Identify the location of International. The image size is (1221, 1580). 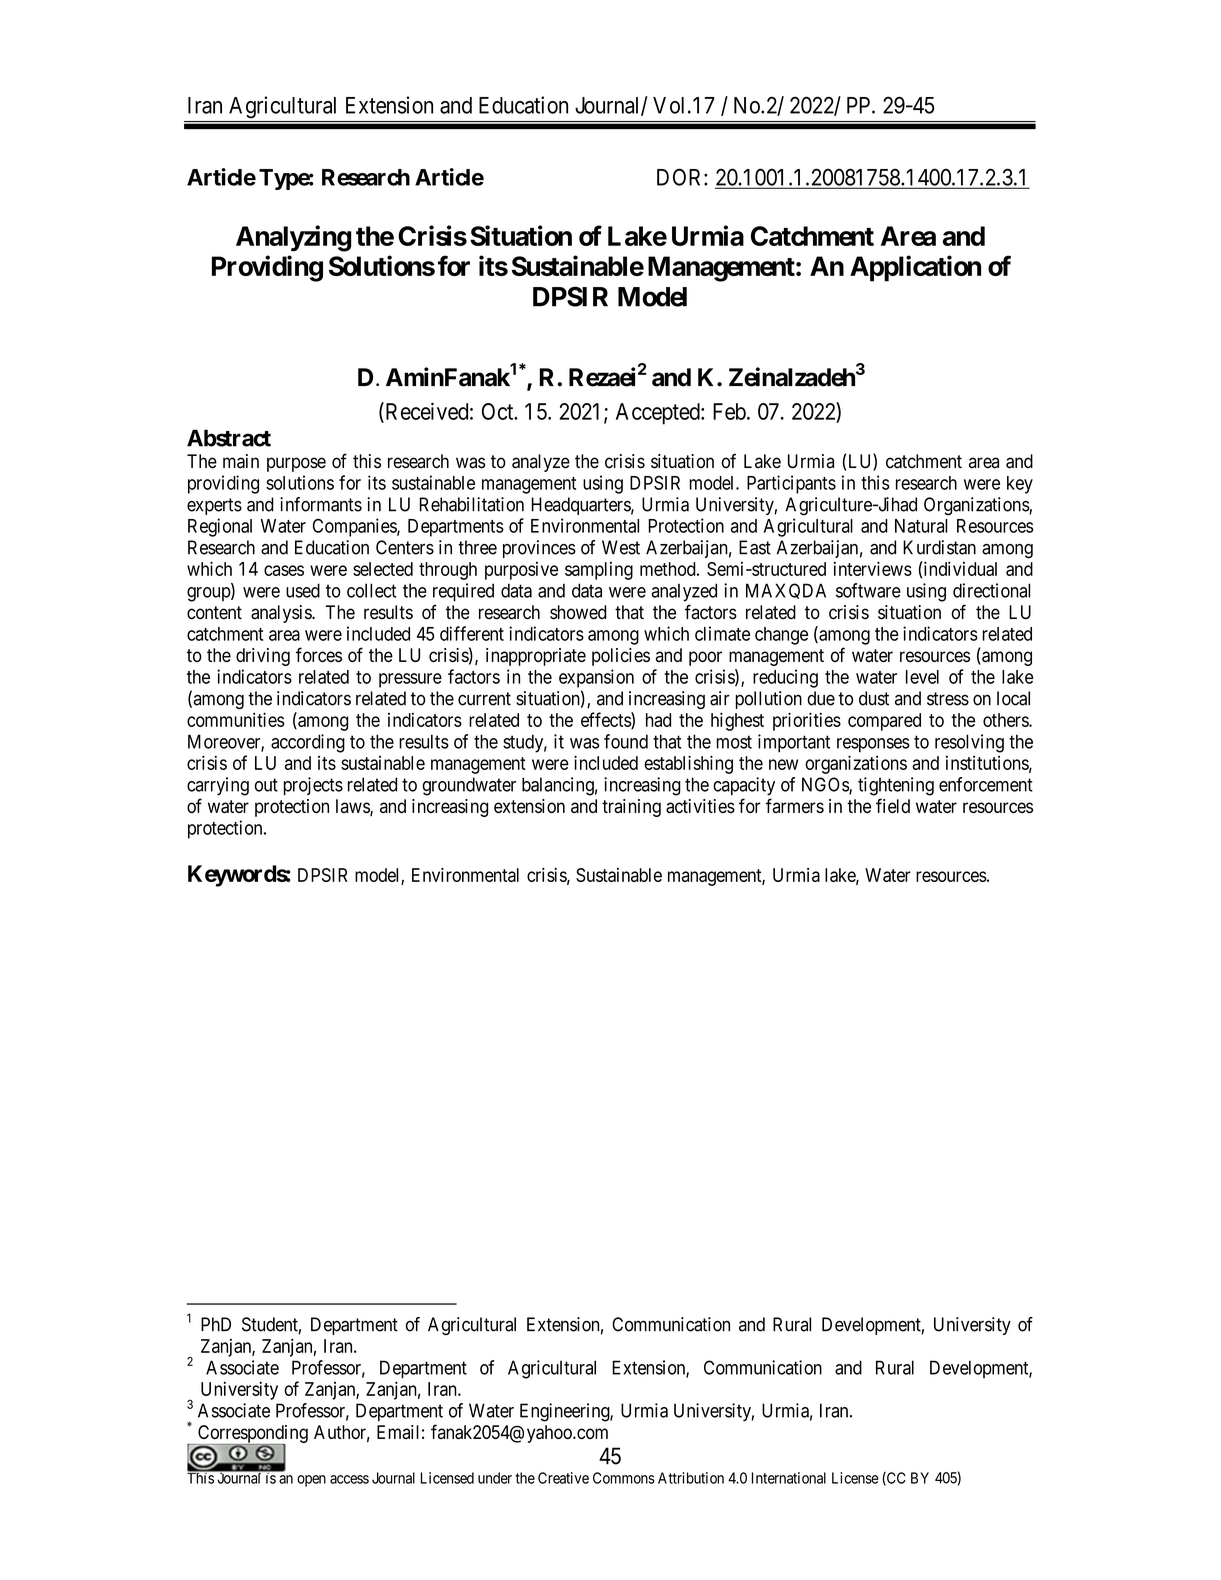
(789, 1478).
